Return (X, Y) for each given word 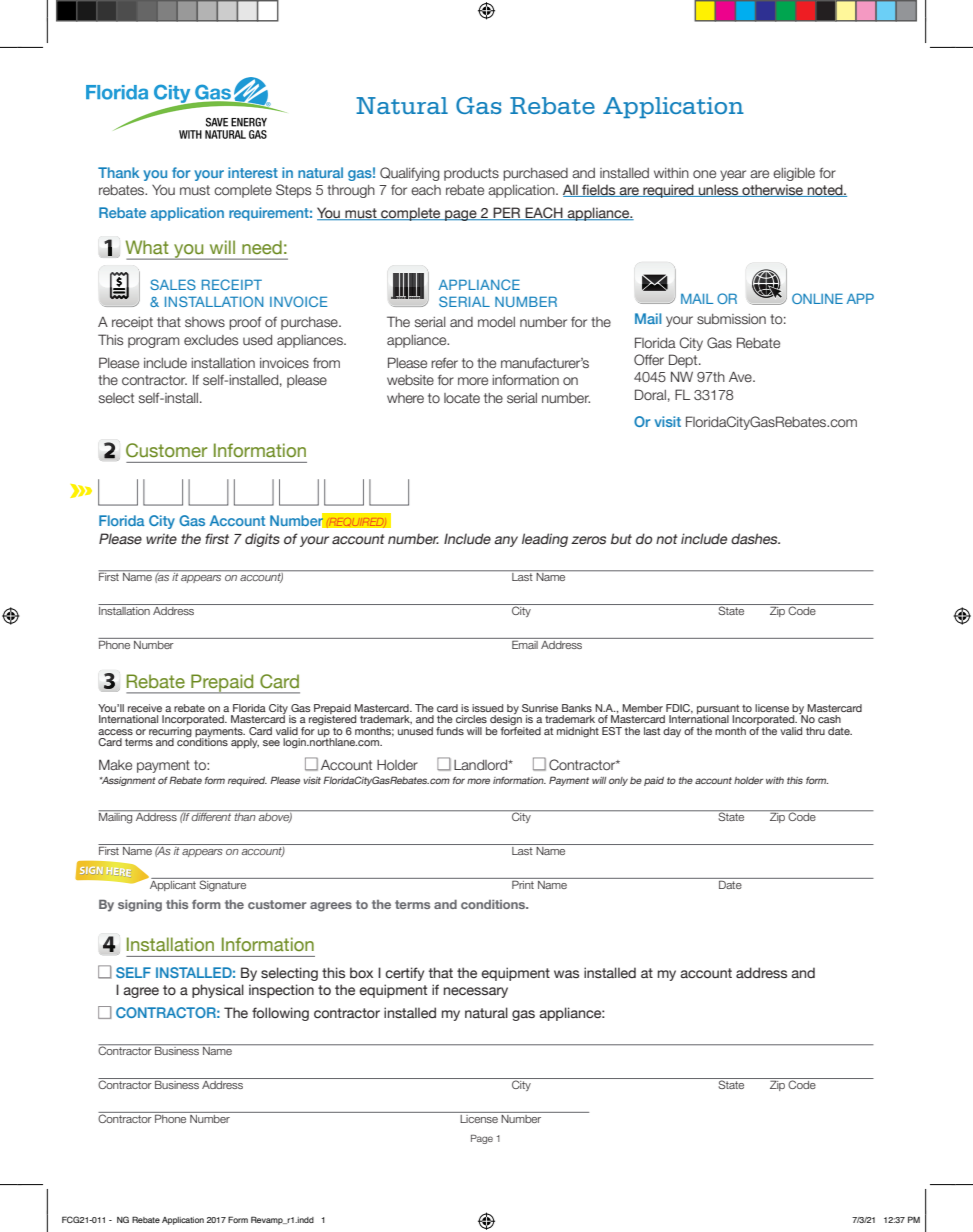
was (566, 974)
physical (218, 991)
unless (719, 190)
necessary (476, 992)
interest (253, 172)
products (471, 174)
